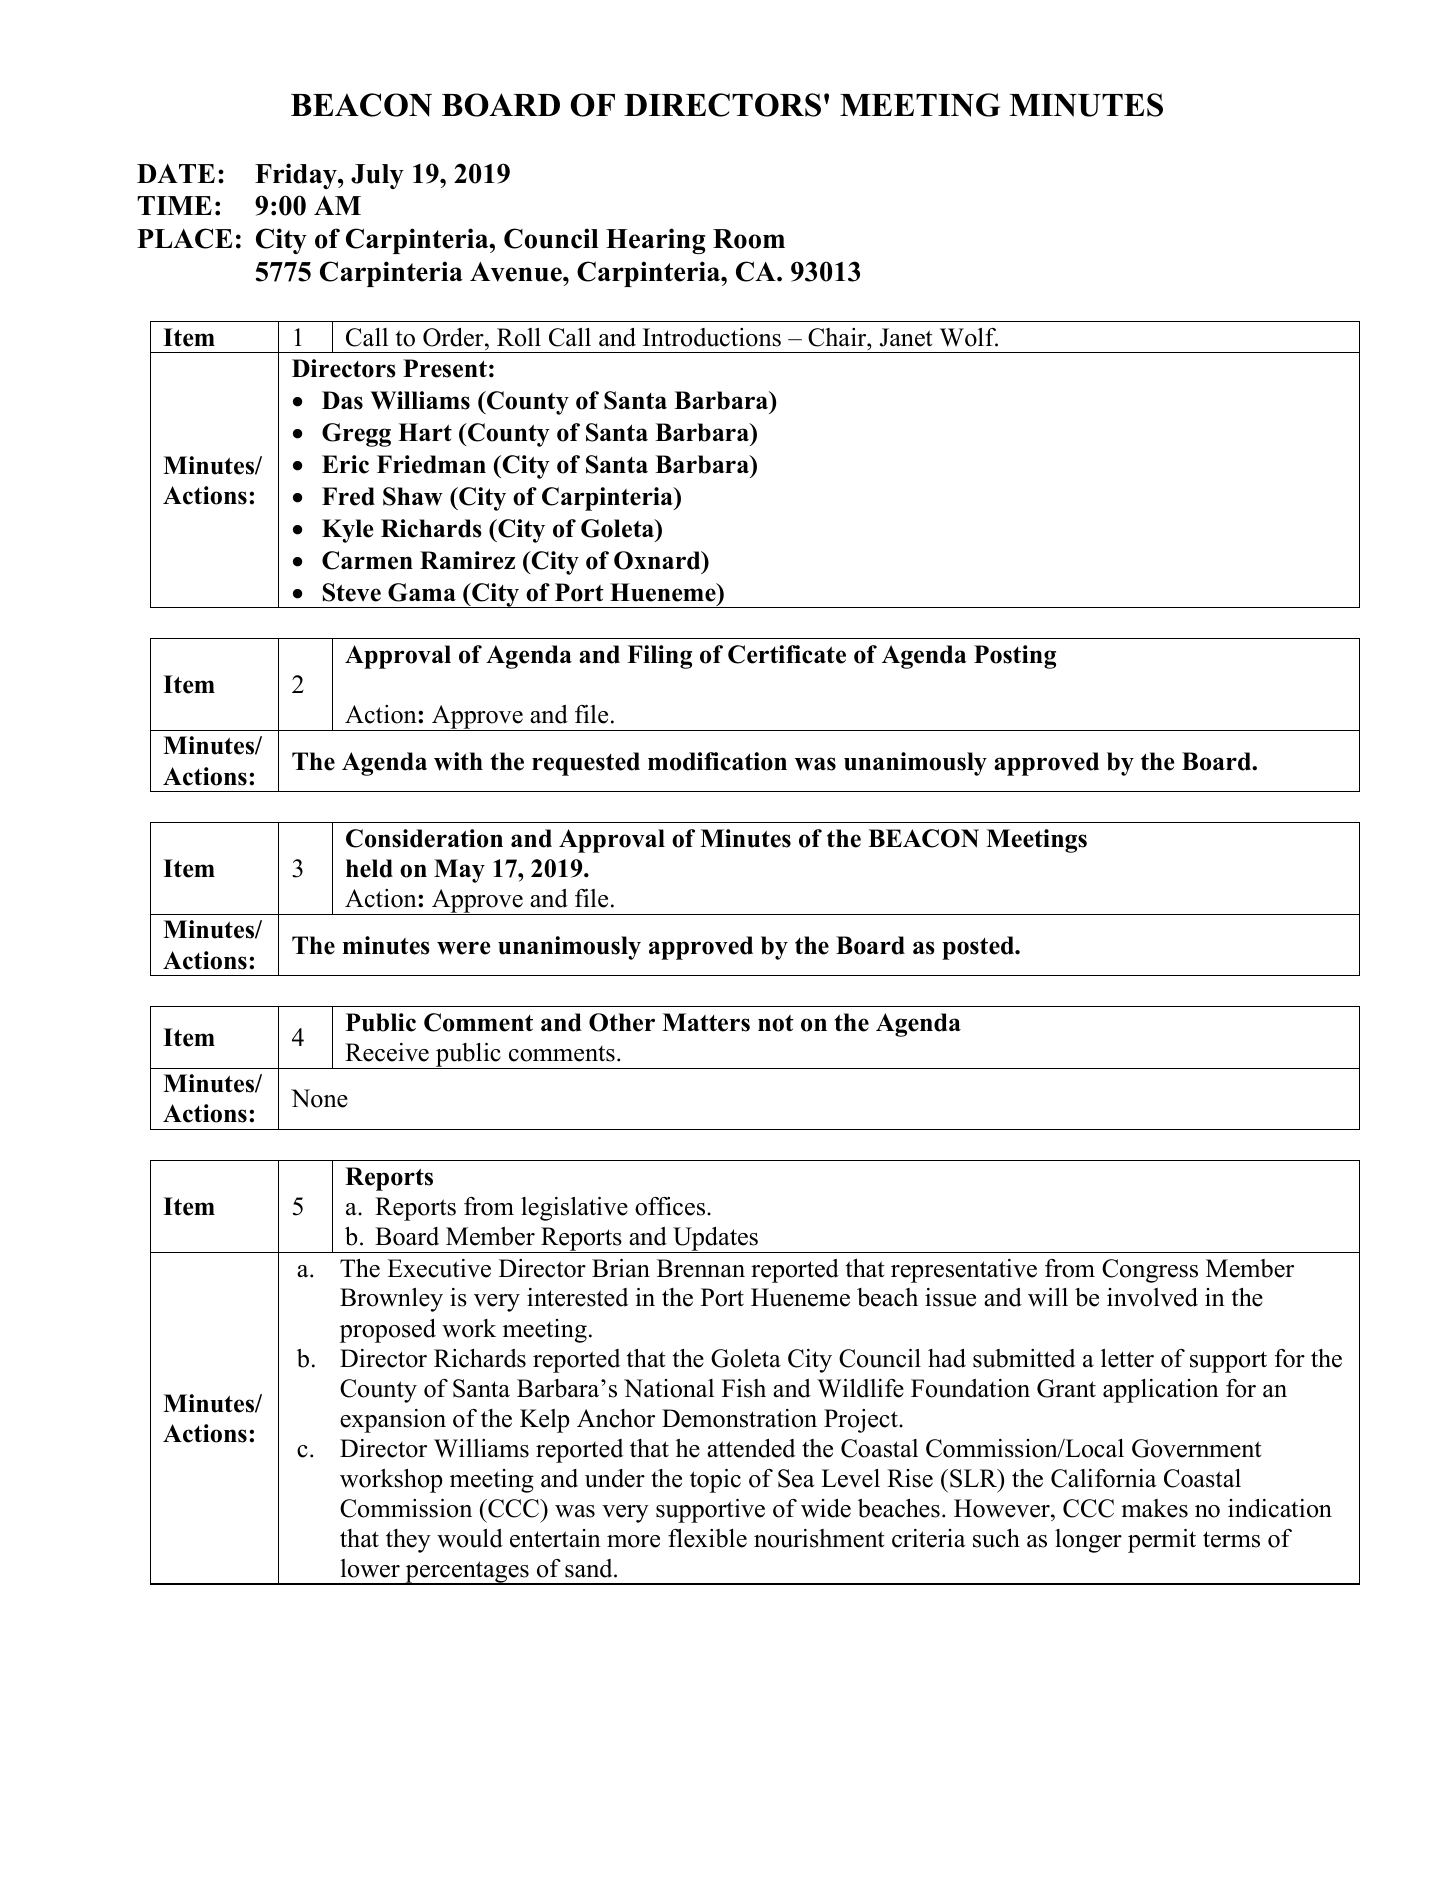 Image resolution: width=1455 pixels, height=1883 pixels. What do you see at coordinates (969, 337) in the page?
I see `Wolf` at bounding box center [969, 337].
